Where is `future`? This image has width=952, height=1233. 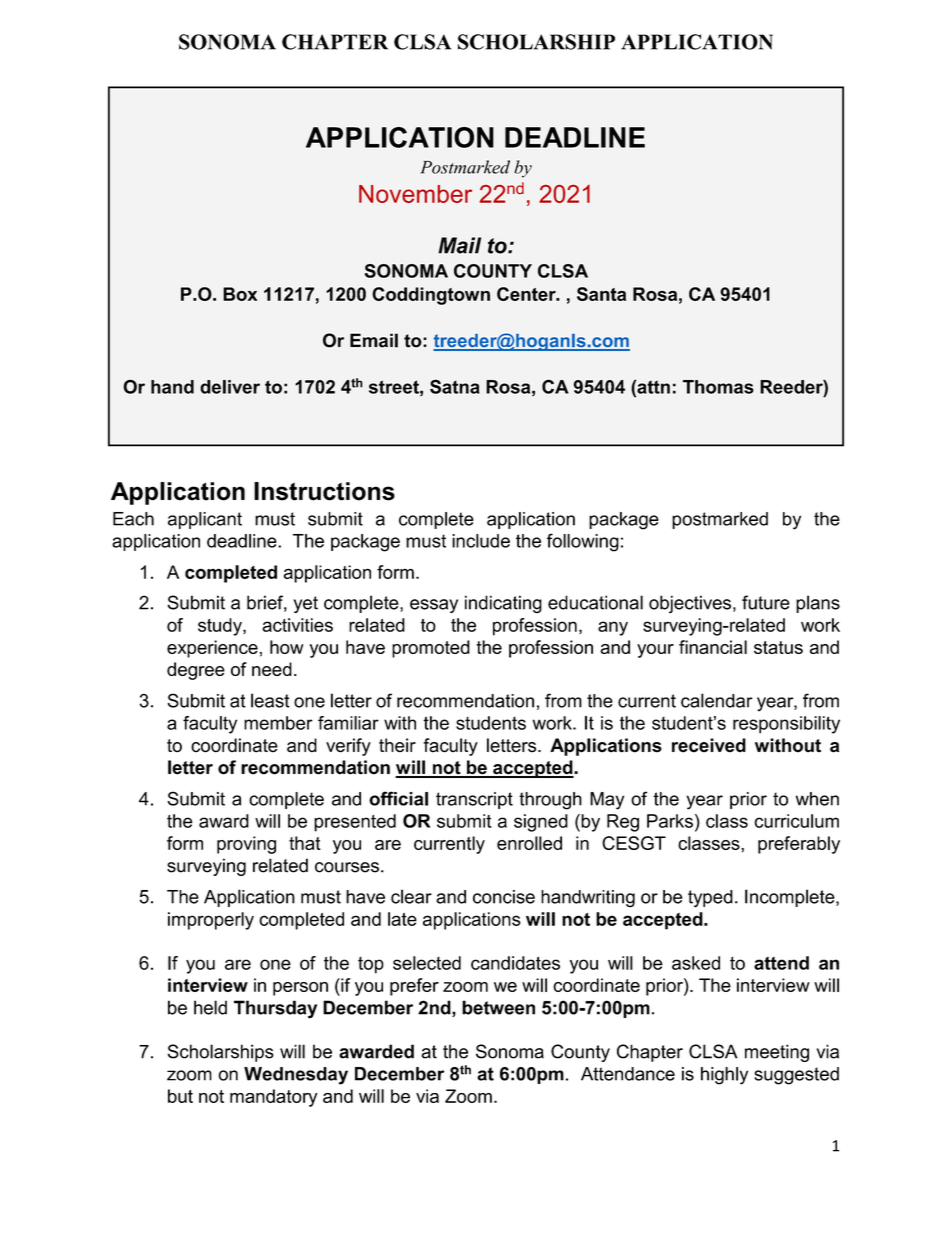
future is located at coordinates (766, 602).
